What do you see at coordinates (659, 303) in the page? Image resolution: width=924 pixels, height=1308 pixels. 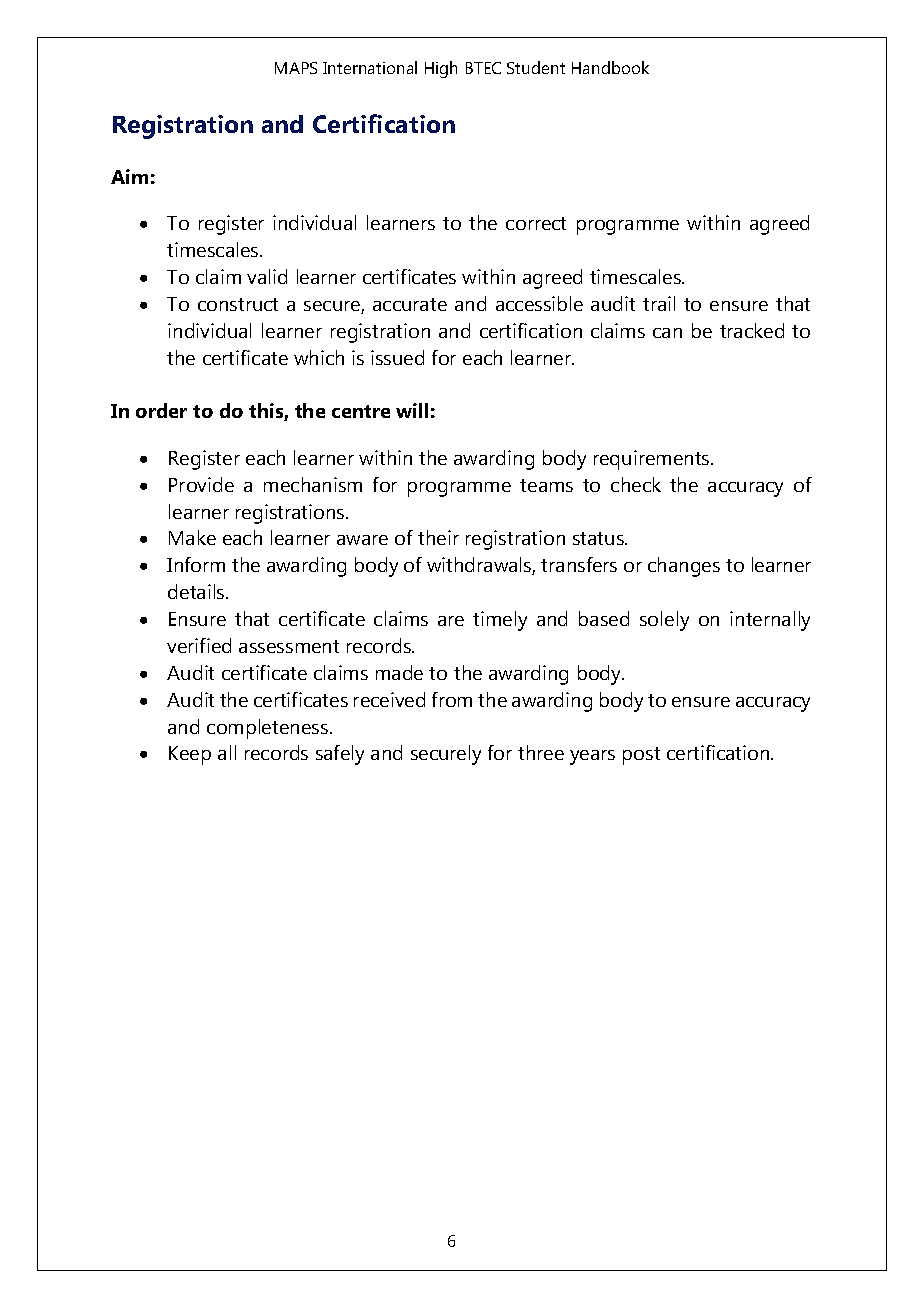 I see `trail` at bounding box center [659, 303].
